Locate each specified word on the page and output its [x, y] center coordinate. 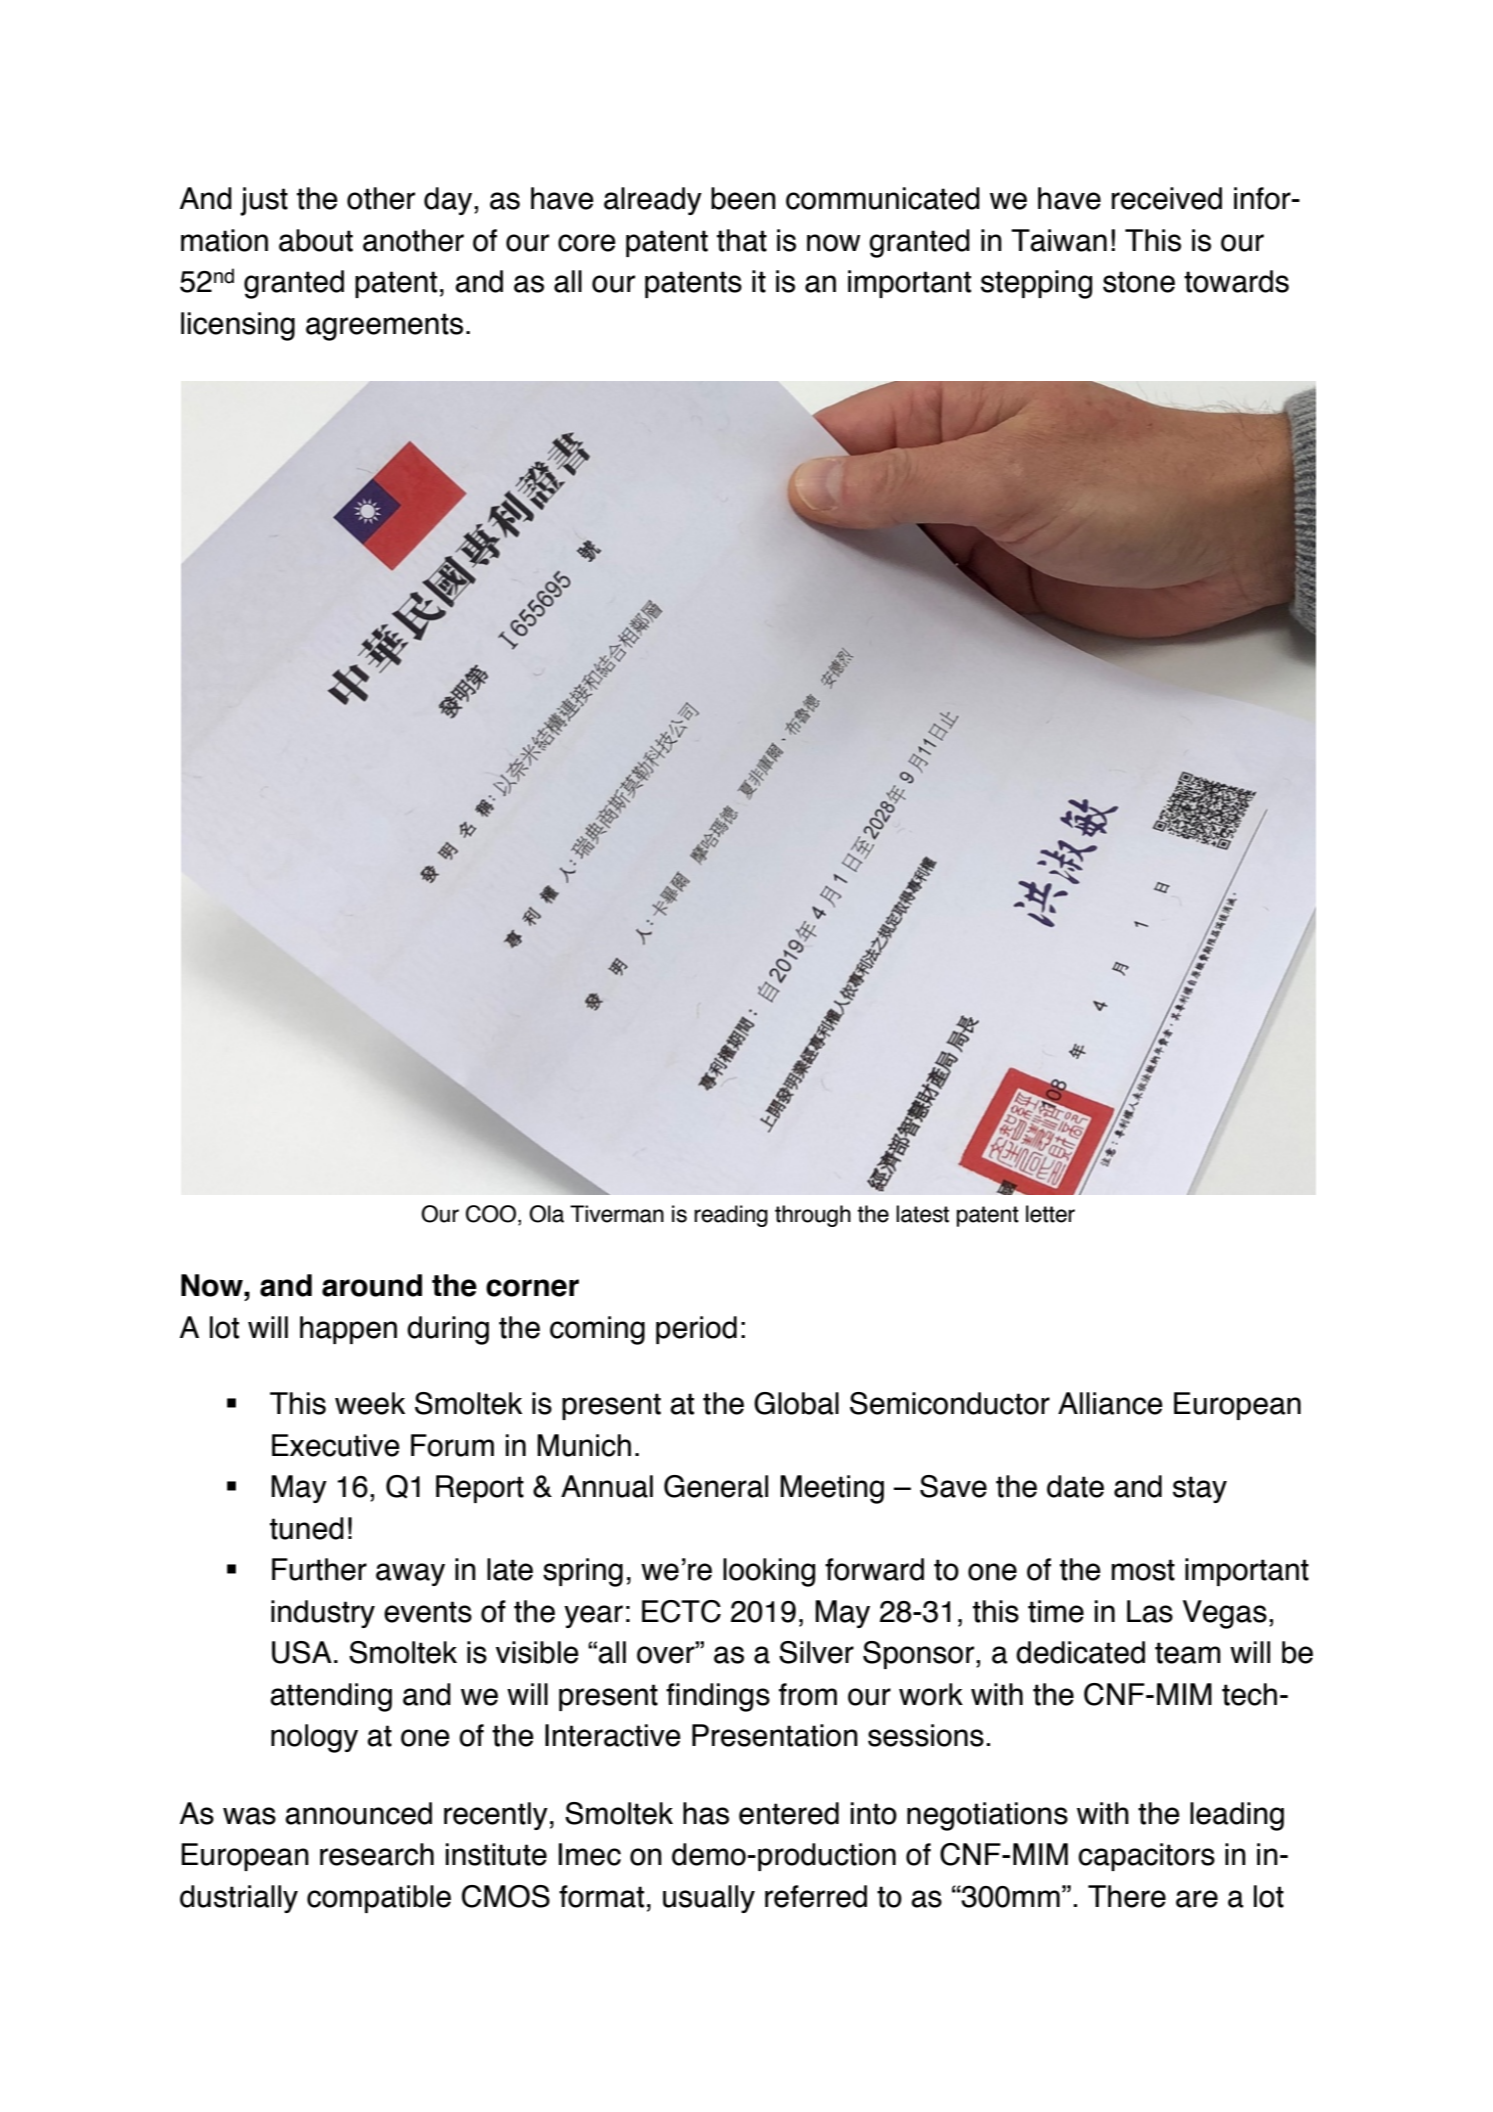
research [377, 1854]
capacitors [1146, 1857]
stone [1139, 282]
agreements [384, 327]
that [742, 240]
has [706, 1813]
